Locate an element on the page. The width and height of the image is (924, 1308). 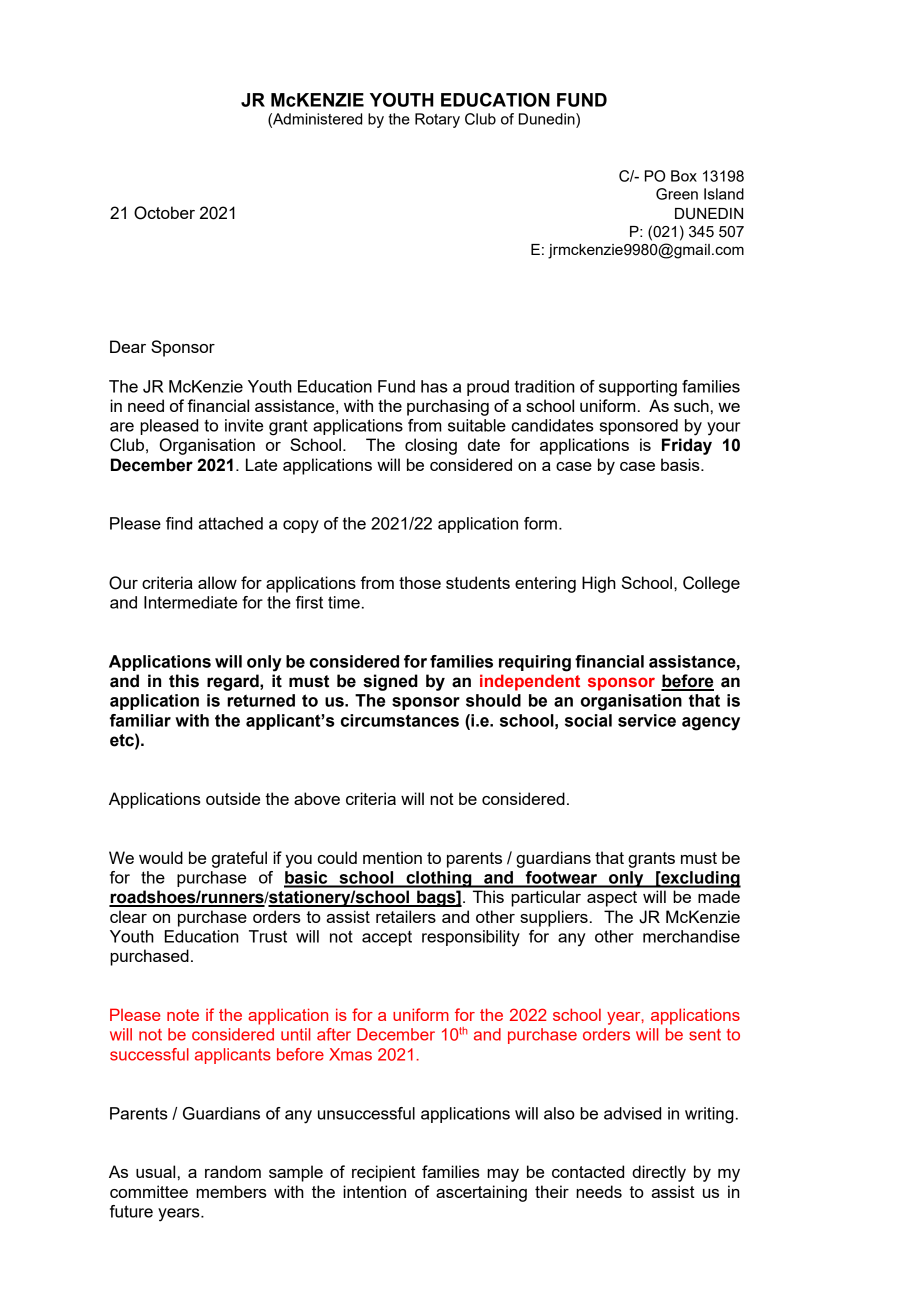
supporting is located at coordinates (638, 388).
